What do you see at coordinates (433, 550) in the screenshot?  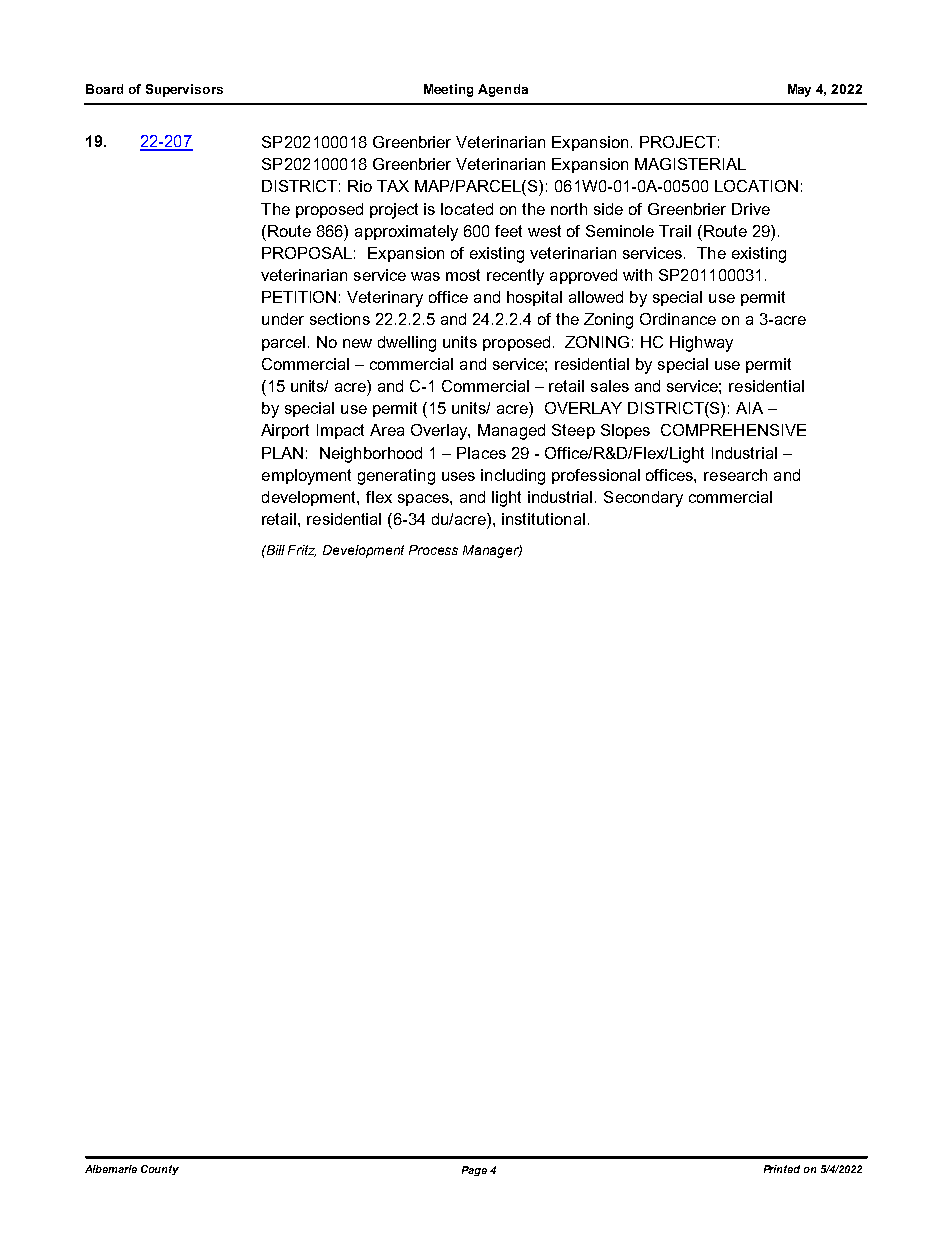 I see `Process` at bounding box center [433, 550].
